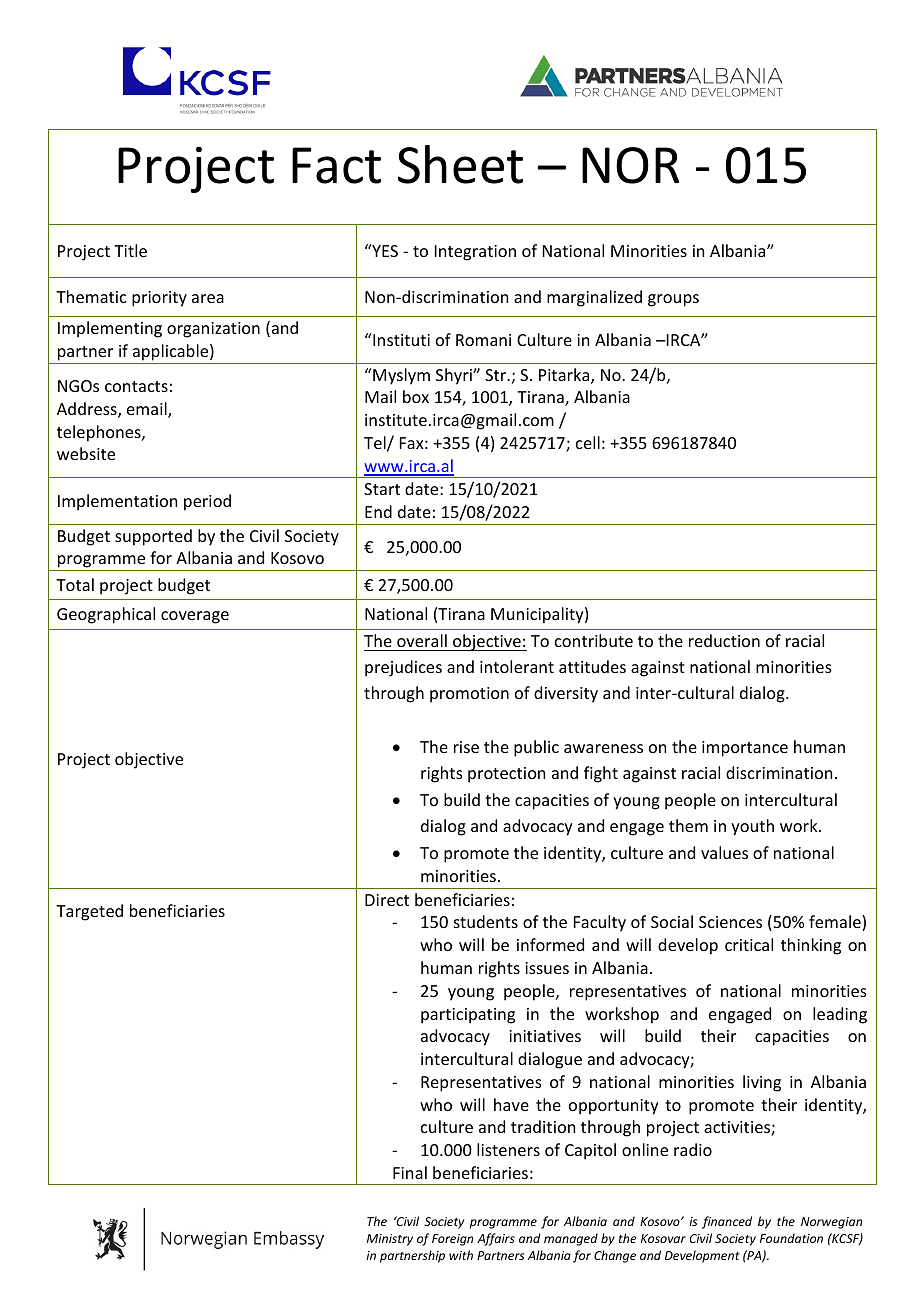 The width and height of the document is (924, 1308). Describe the element at coordinates (460, 164) in the document. I see `Sheet` at that location.
